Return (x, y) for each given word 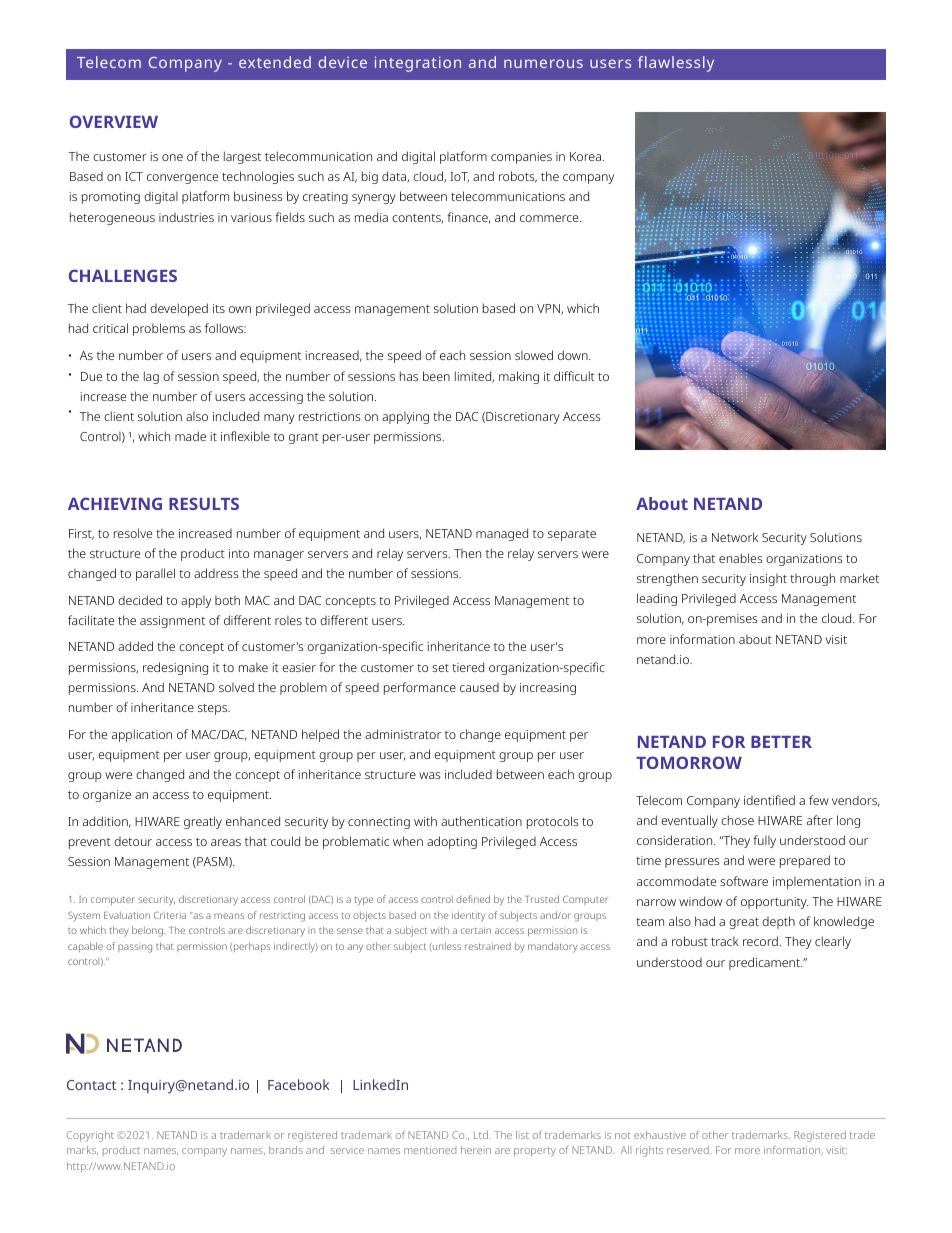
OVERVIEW (114, 121)
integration (418, 64)
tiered (468, 667)
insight (768, 580)
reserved (688, 1150)
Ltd (481, 1135)
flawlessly (676, 64)
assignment (172, 622)
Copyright (90, 1136)
